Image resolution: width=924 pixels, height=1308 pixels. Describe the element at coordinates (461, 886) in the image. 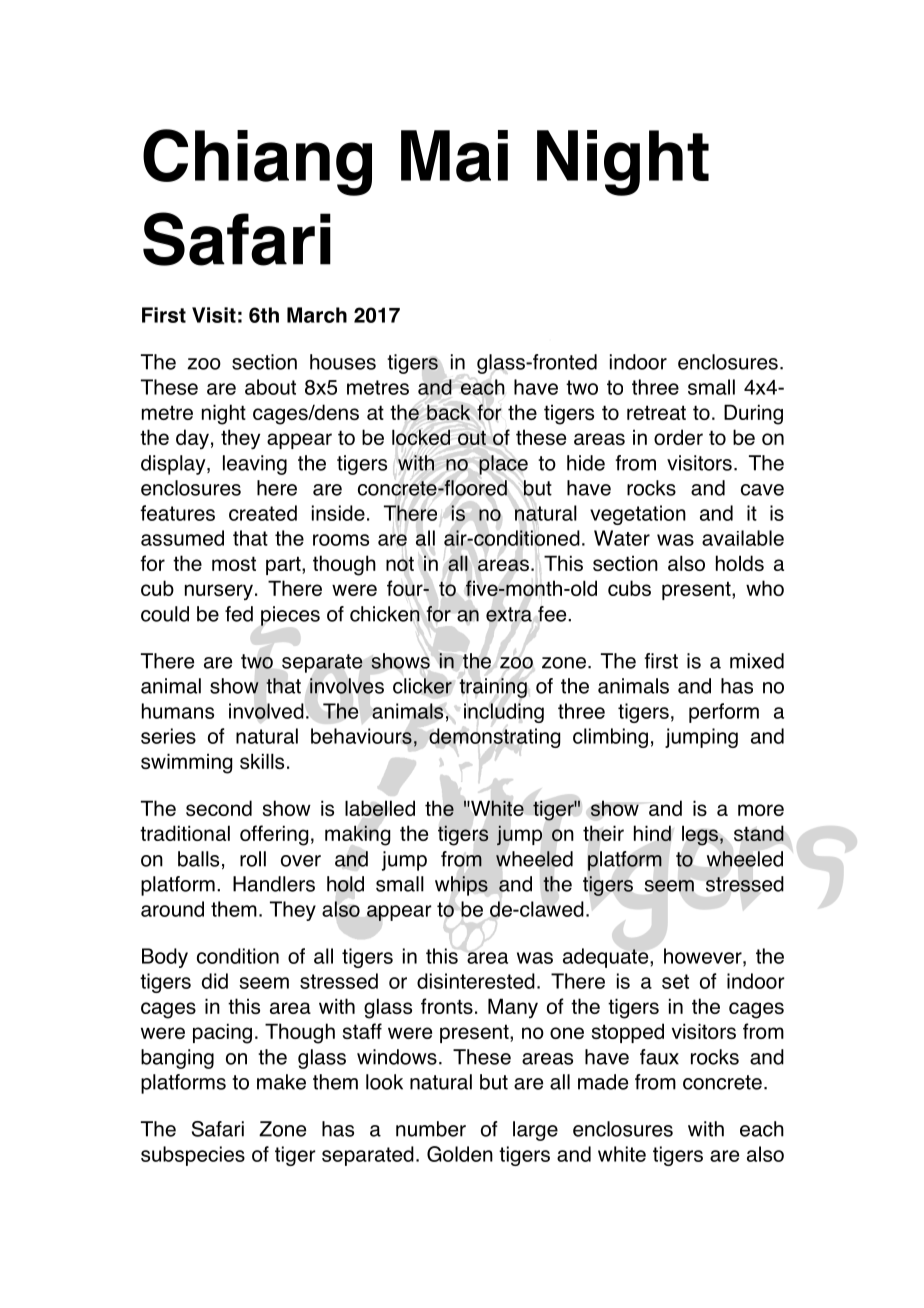

I see `whips` at that location.
